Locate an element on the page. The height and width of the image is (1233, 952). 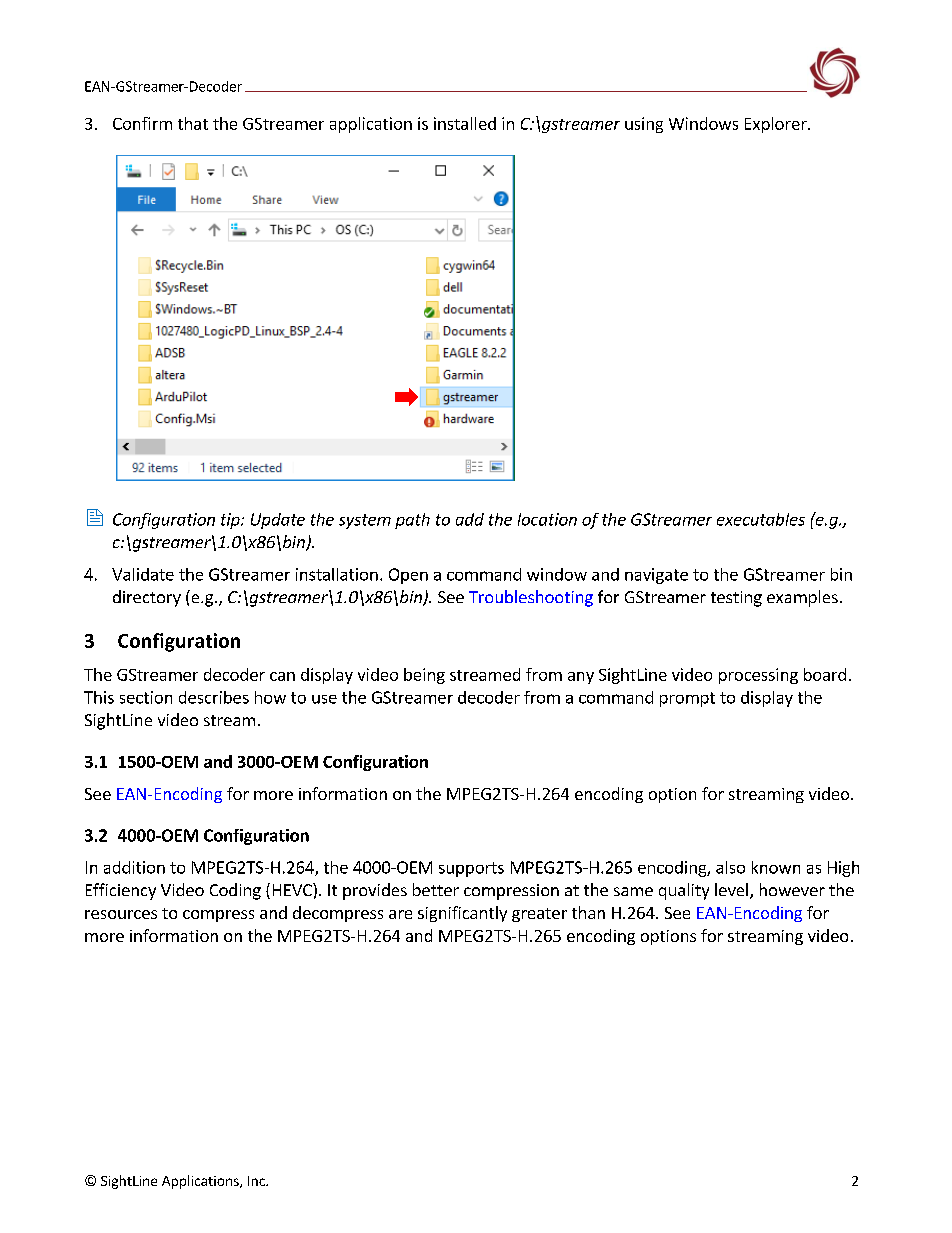
installed is located at coordinates (465, 123).
